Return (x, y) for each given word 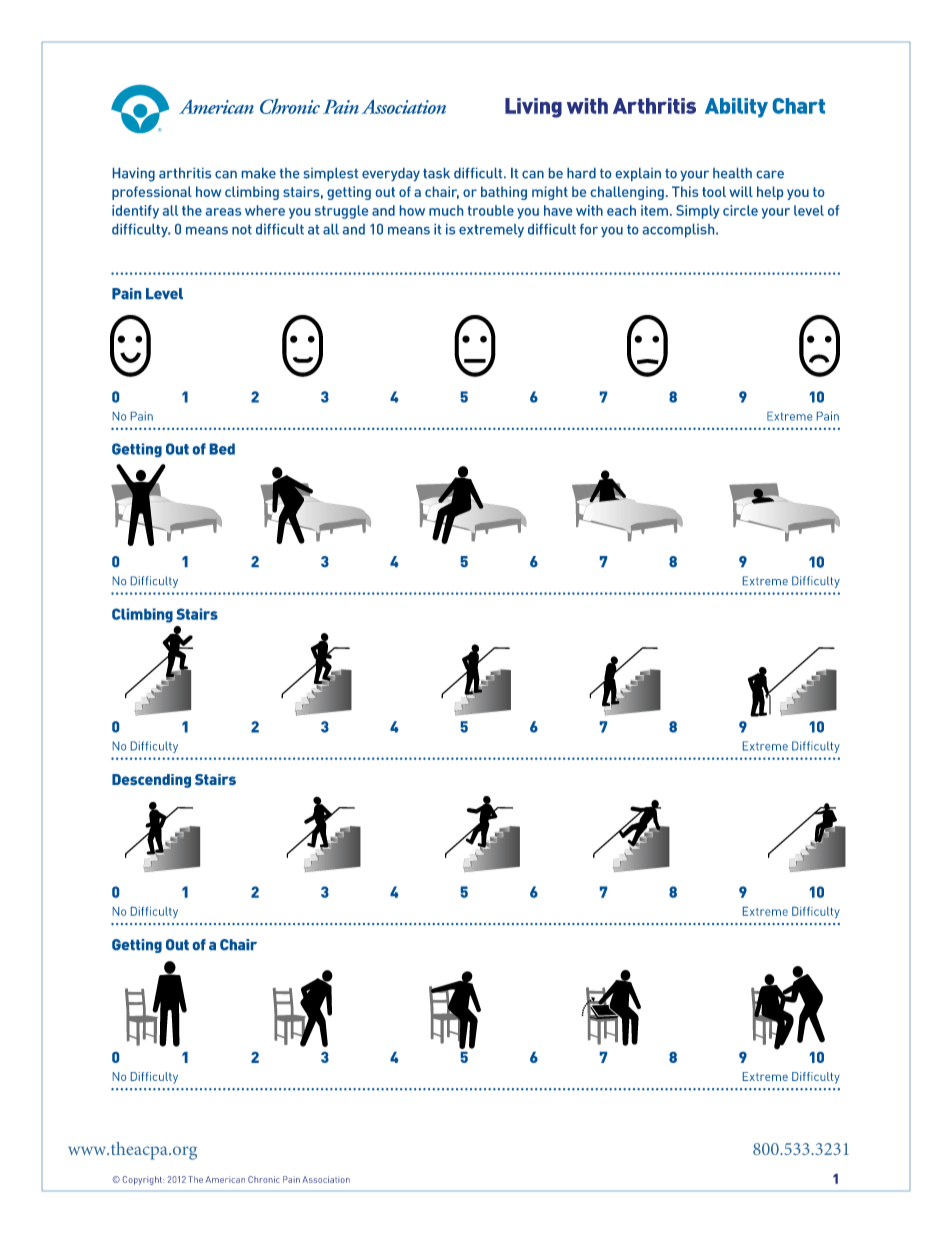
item (654, 210)
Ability (736, 108)
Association (326, 1179)
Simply (698, 212)
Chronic (264, 1179)
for (589, 229)
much (446, 210)
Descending (151, 781)
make (259, 173)
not (242, 230)
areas (223, 212)
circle (740, 210)
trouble (491, 210)
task (436, 173)
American (225, 1179)
